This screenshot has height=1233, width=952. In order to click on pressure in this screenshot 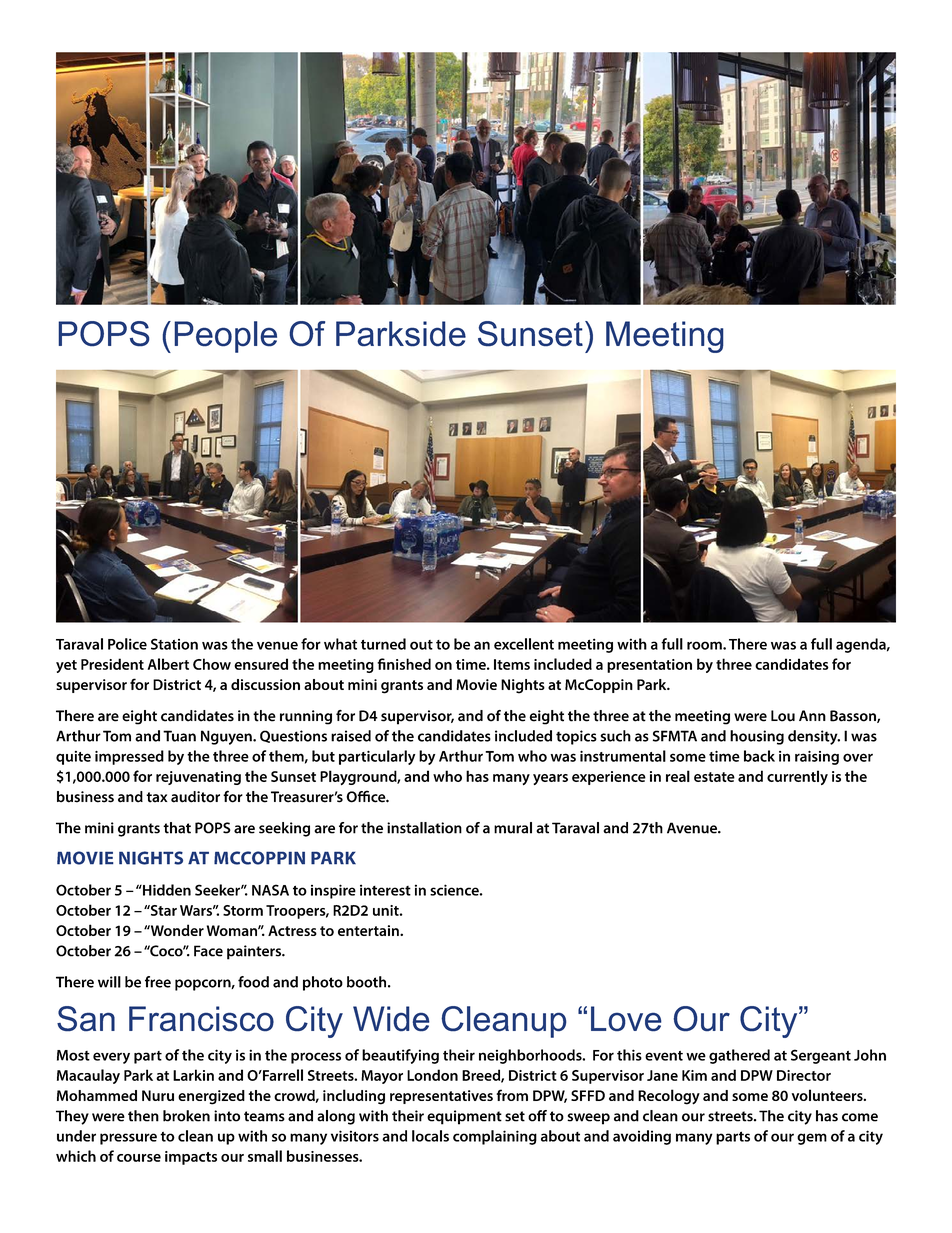, I will do `click(128, 1139)`.
